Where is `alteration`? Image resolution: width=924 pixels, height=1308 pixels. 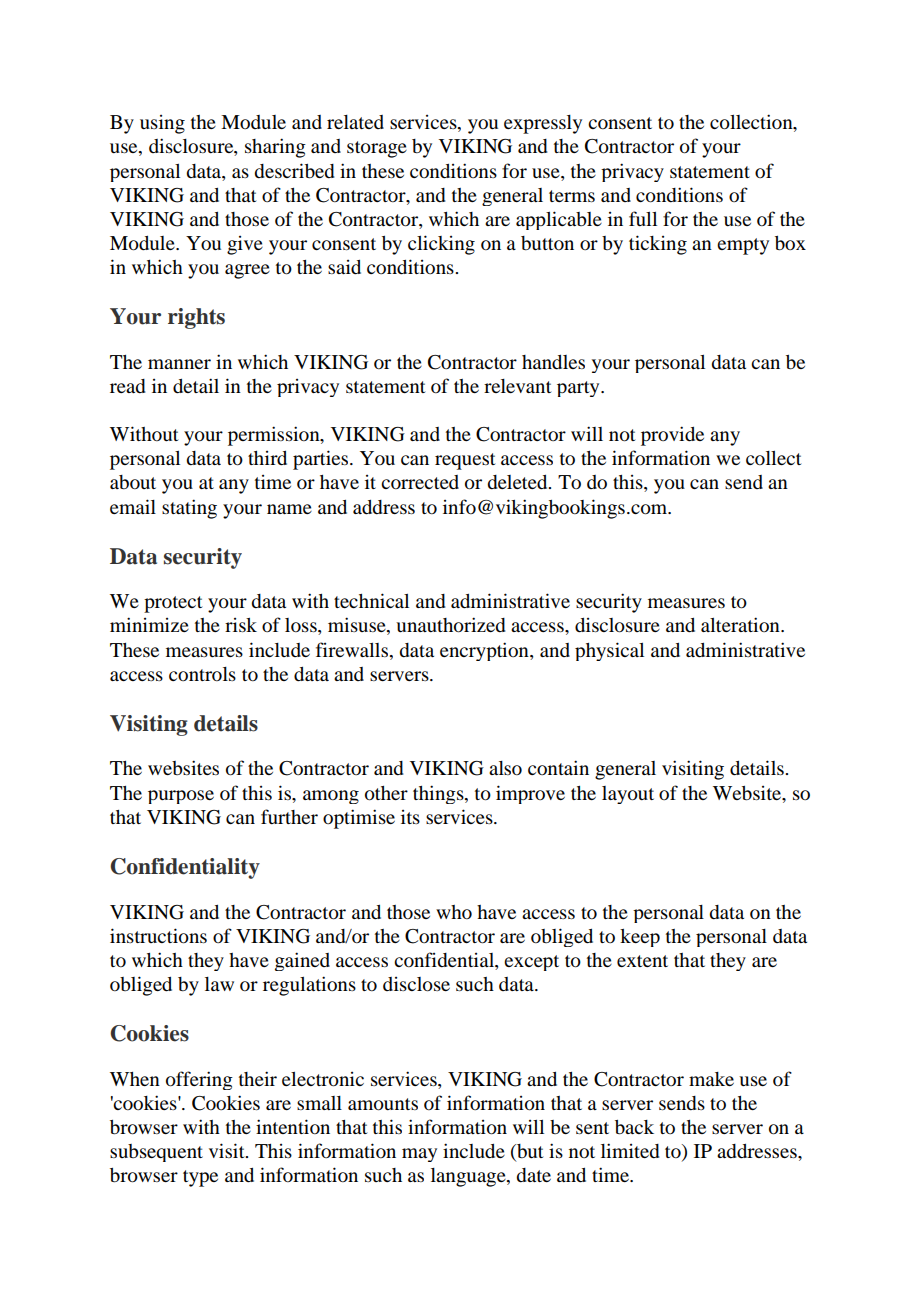
alteration is located at coordinates (741, 624).
